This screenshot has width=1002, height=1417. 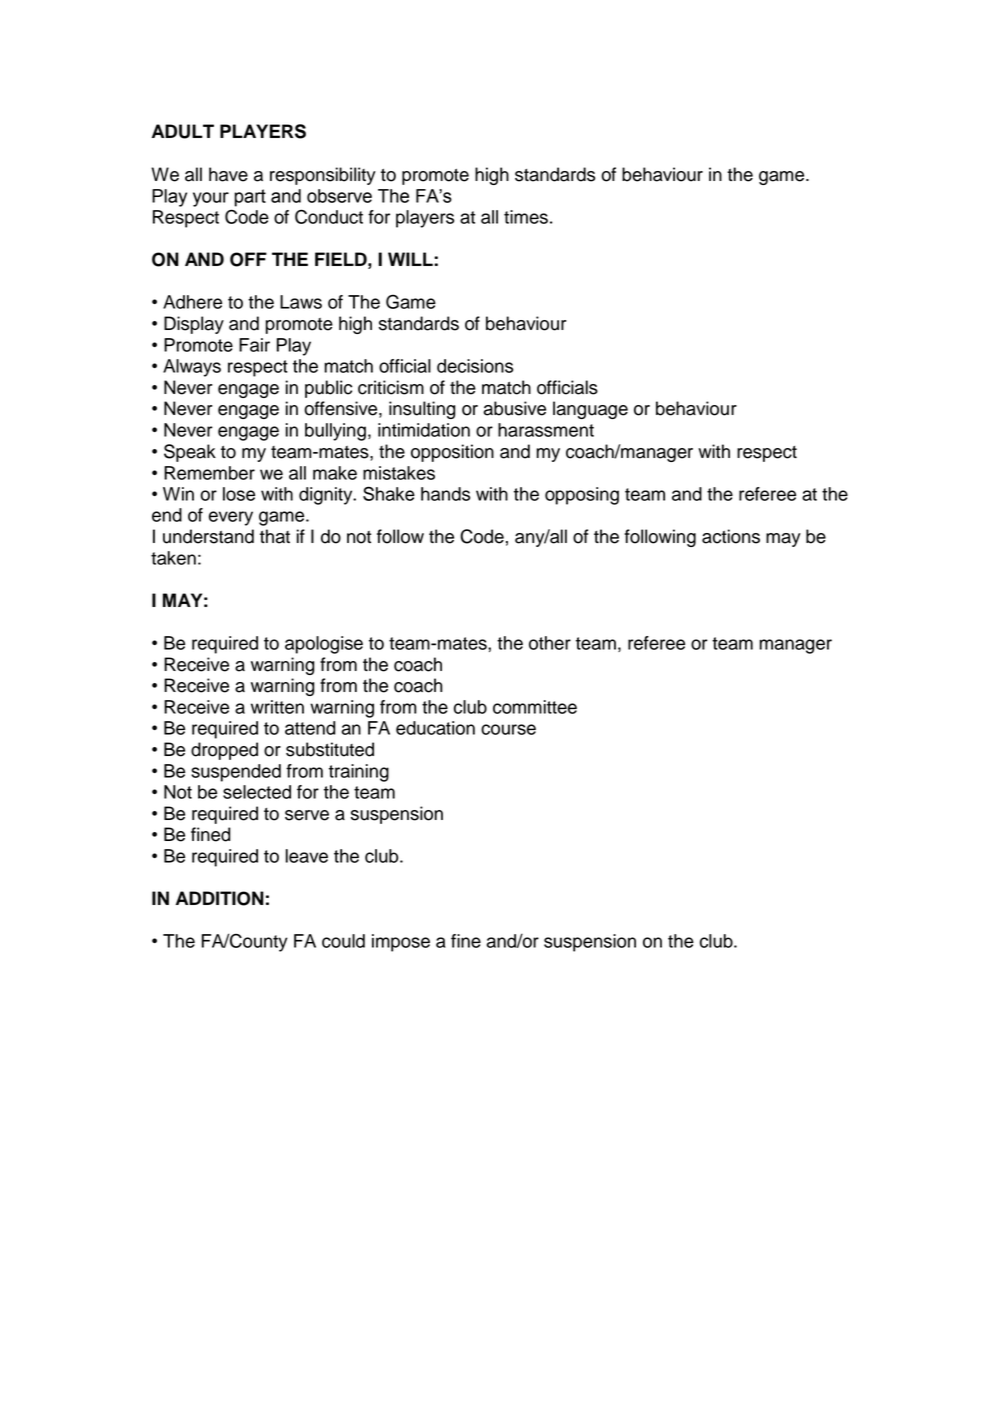 What do you see at coordinates (254, 345) in the screenshot?
I see `Fair` at bounding box center [254, 345].
